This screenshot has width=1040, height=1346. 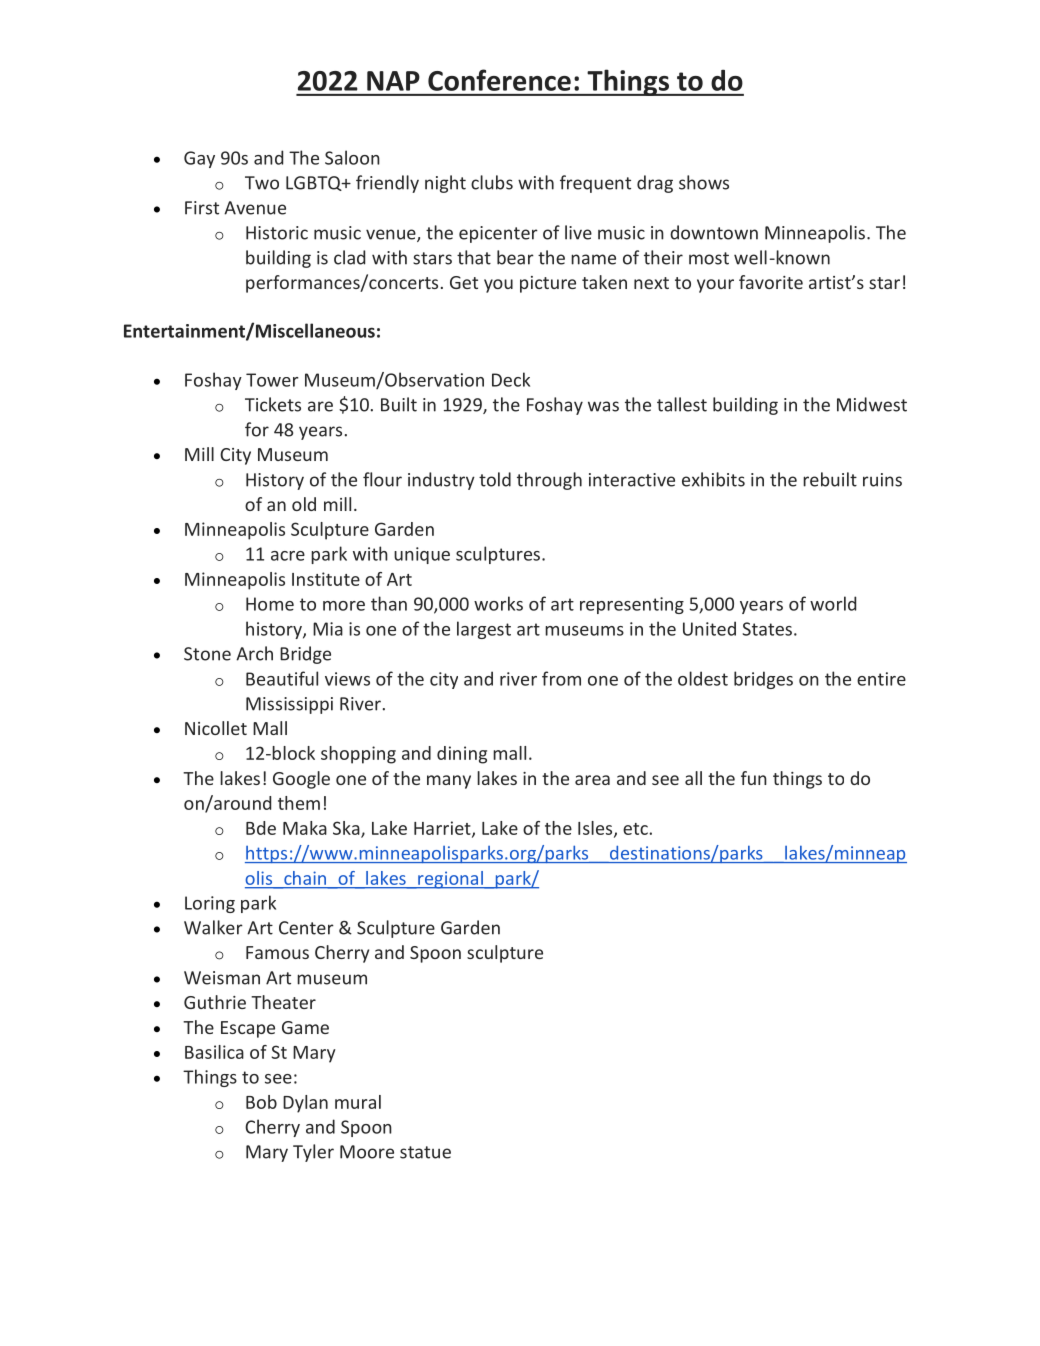 What do you see at coordinates (636, 829) in the screenshot?
I see `etc` at bounding box center [636, 829].
